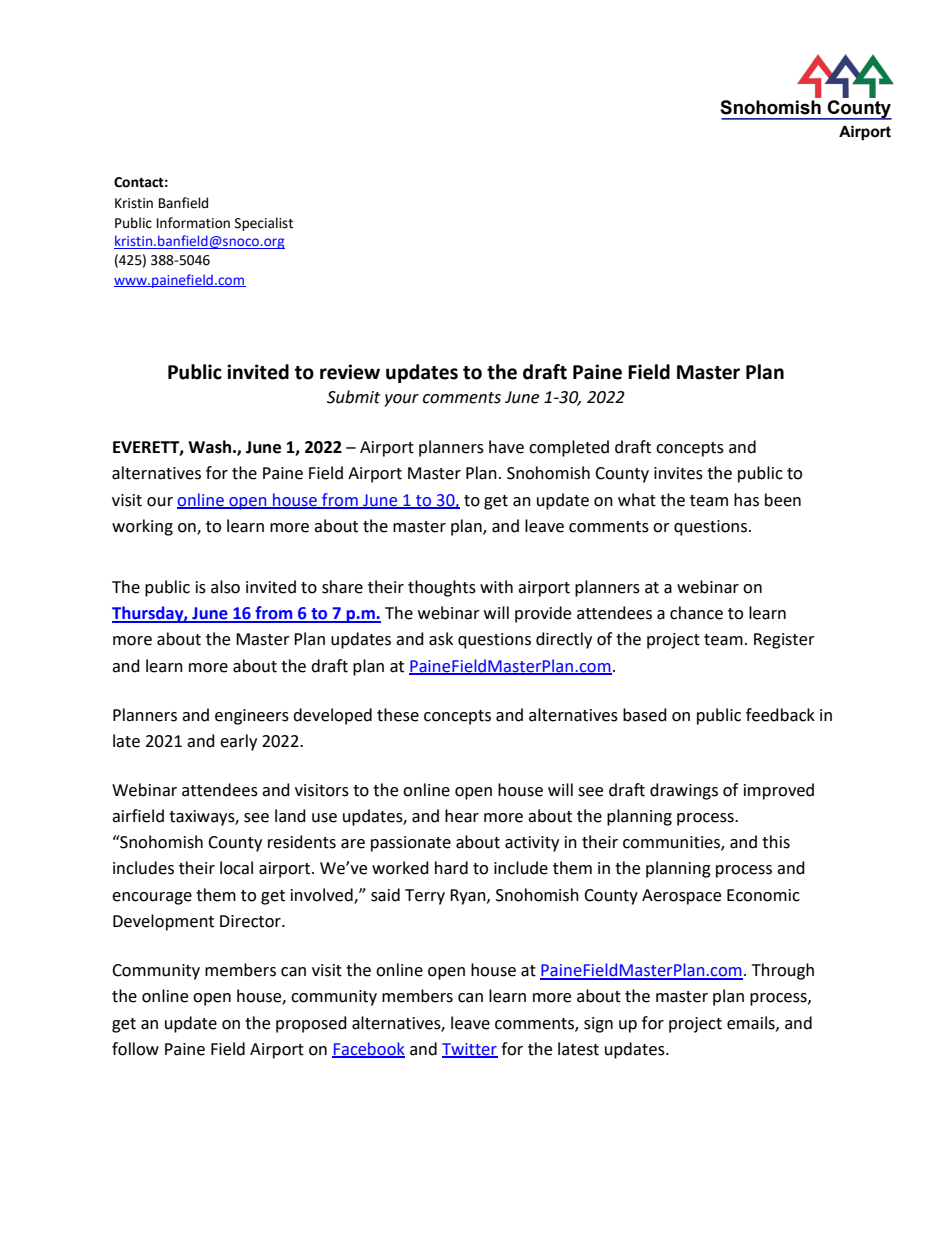 The image size is (952, 1233). Describe the element at coordinates (462, 816) in the screenshot. I see `hear` at that location.
